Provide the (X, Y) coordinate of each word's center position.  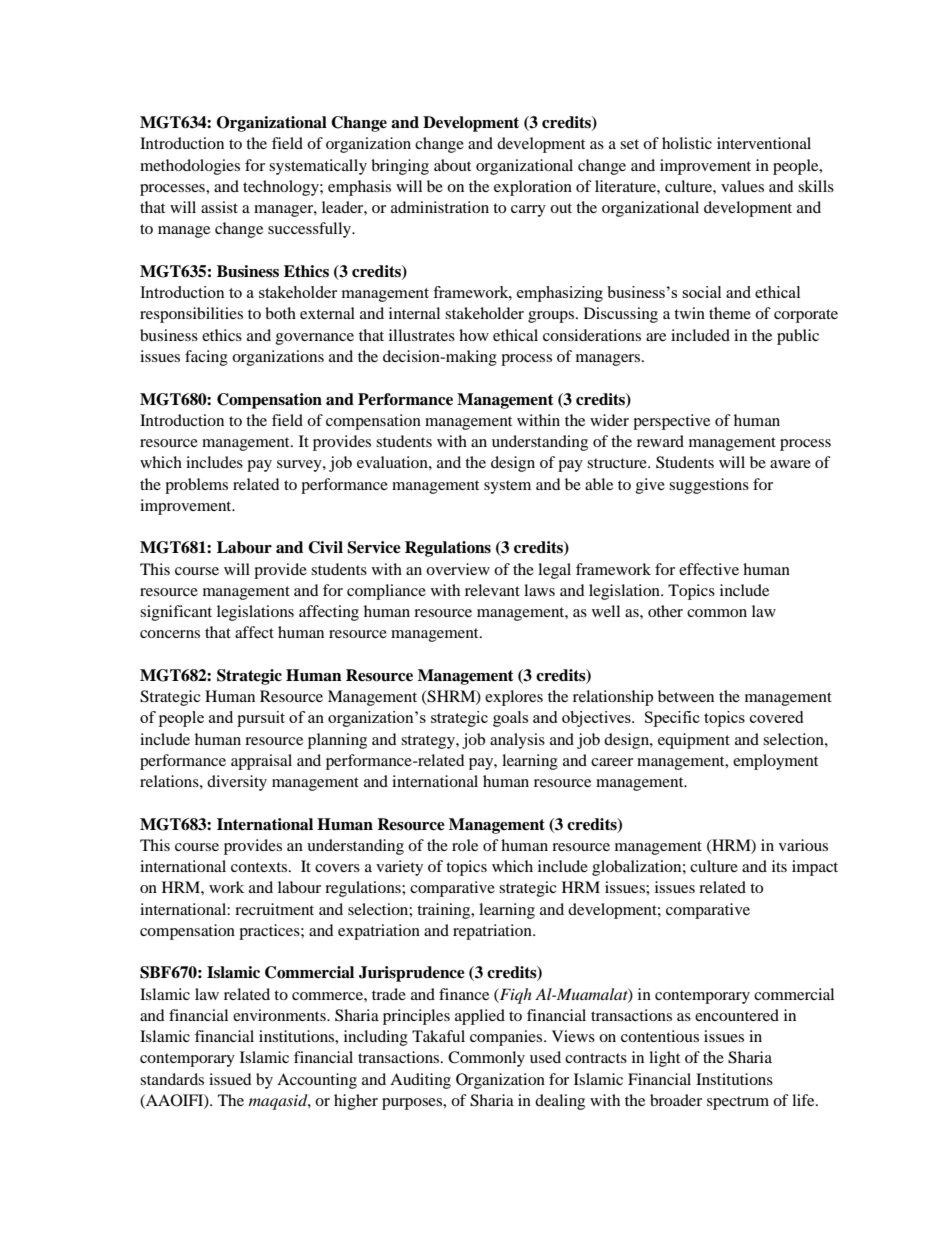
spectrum (738, 1103)
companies (507, 1038)
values (742, 186)
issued (230, 1079)
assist (219, 207)
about (452, 165)
